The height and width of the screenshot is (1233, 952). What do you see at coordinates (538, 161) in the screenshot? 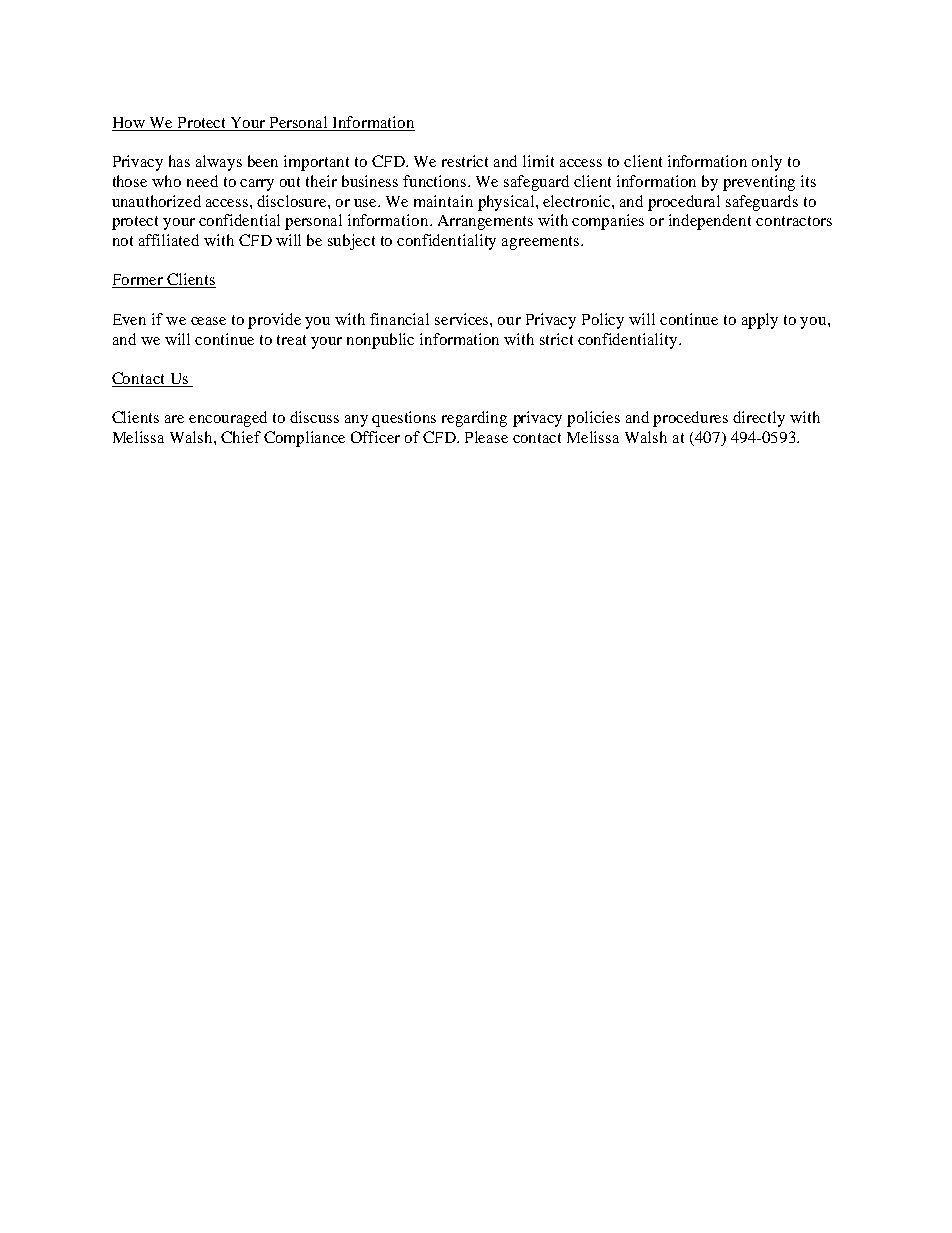
I see `limit` at bounding box center [538, 161].
